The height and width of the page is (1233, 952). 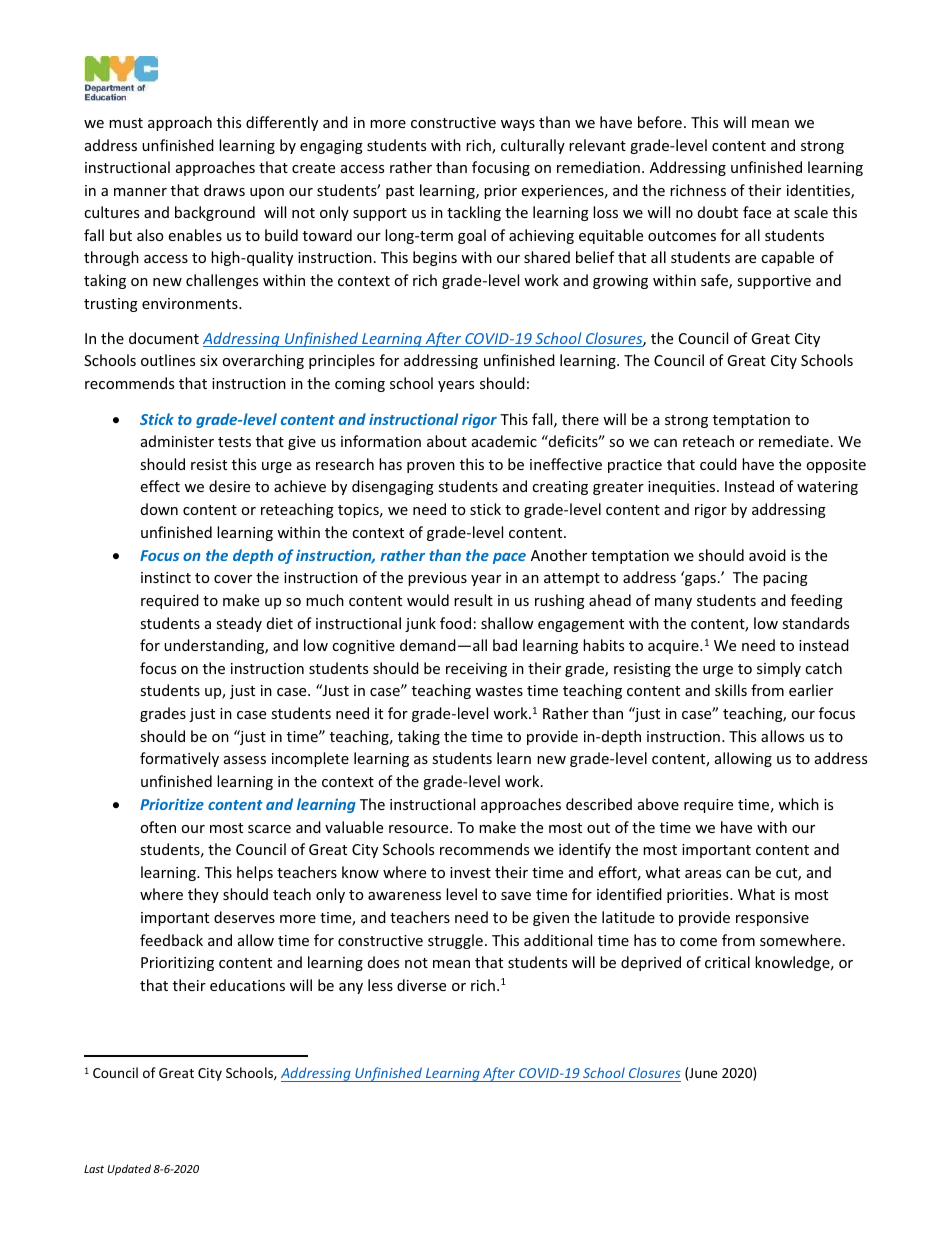 What do you see at coordinates (171, 940) in the page?
I see `feedback` at bounding box center [171, 940].
